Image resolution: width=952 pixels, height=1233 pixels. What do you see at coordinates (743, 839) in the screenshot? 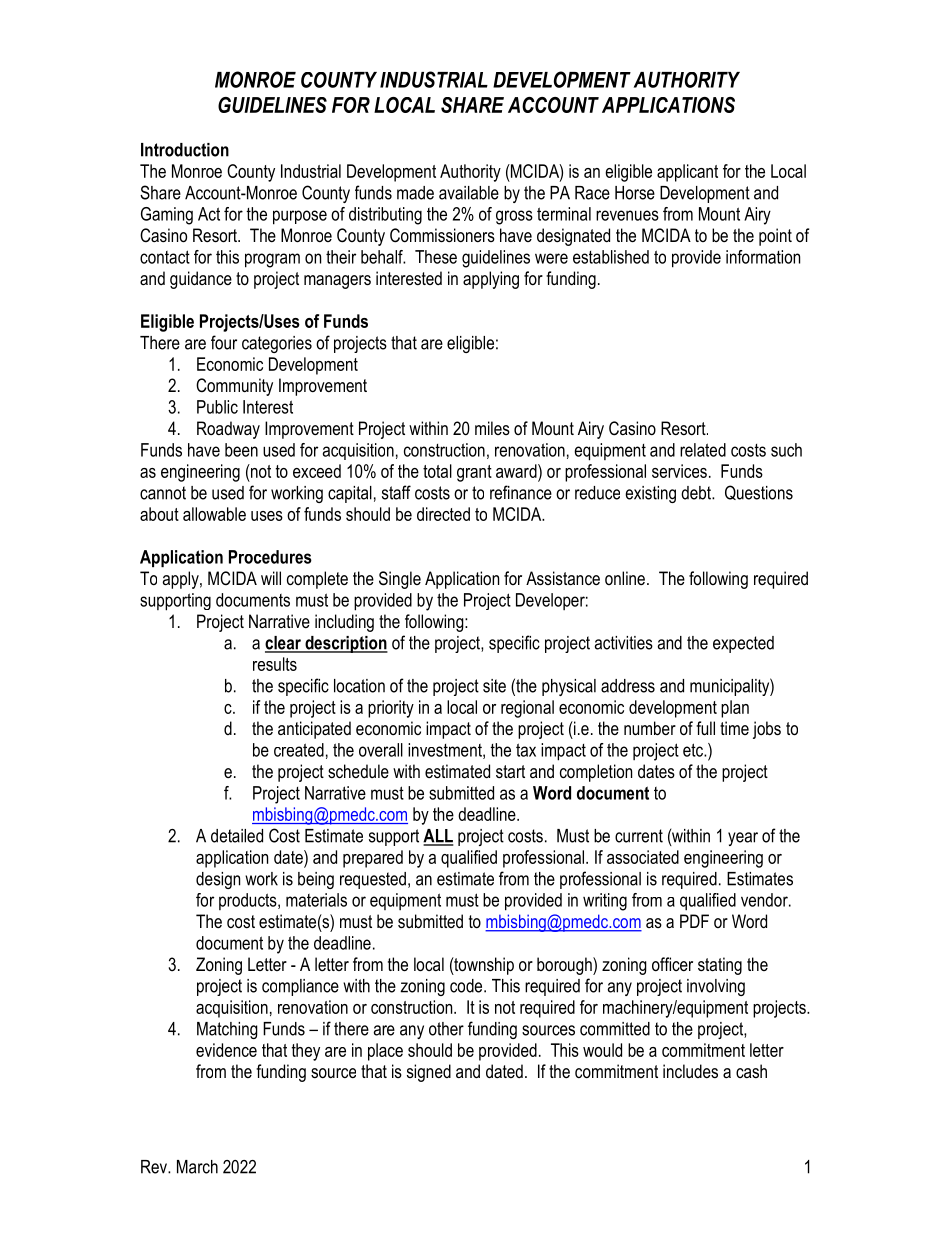
I see `year` at bounding box center [743, 839].
